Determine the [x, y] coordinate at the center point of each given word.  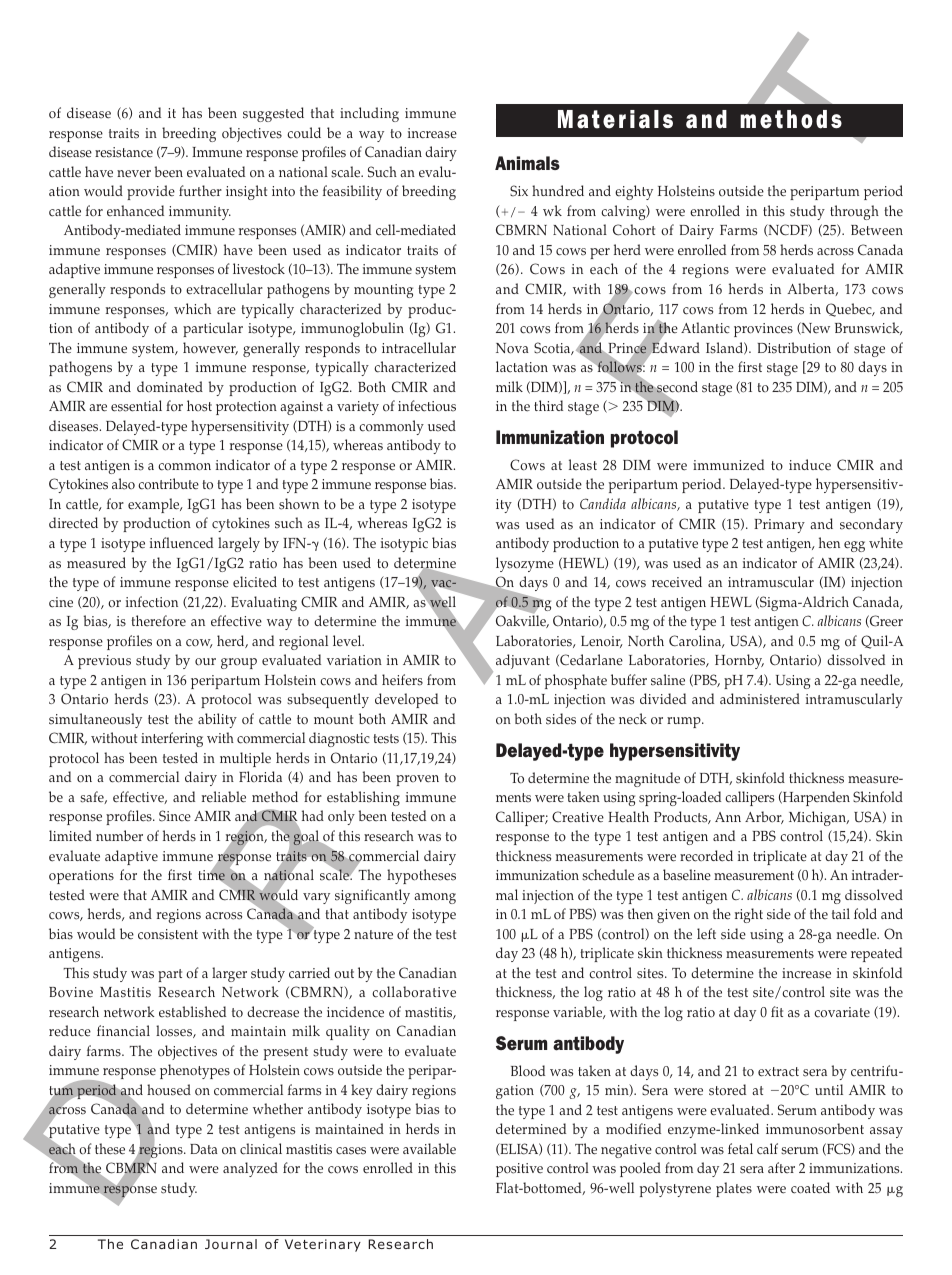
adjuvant [523, 661]
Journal [231, 1244]
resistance [124, 152]
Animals [527, 163]
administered [760, 699]
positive [519, 1170]
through [854, 212]
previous [104, 662]
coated [810, 1188]
